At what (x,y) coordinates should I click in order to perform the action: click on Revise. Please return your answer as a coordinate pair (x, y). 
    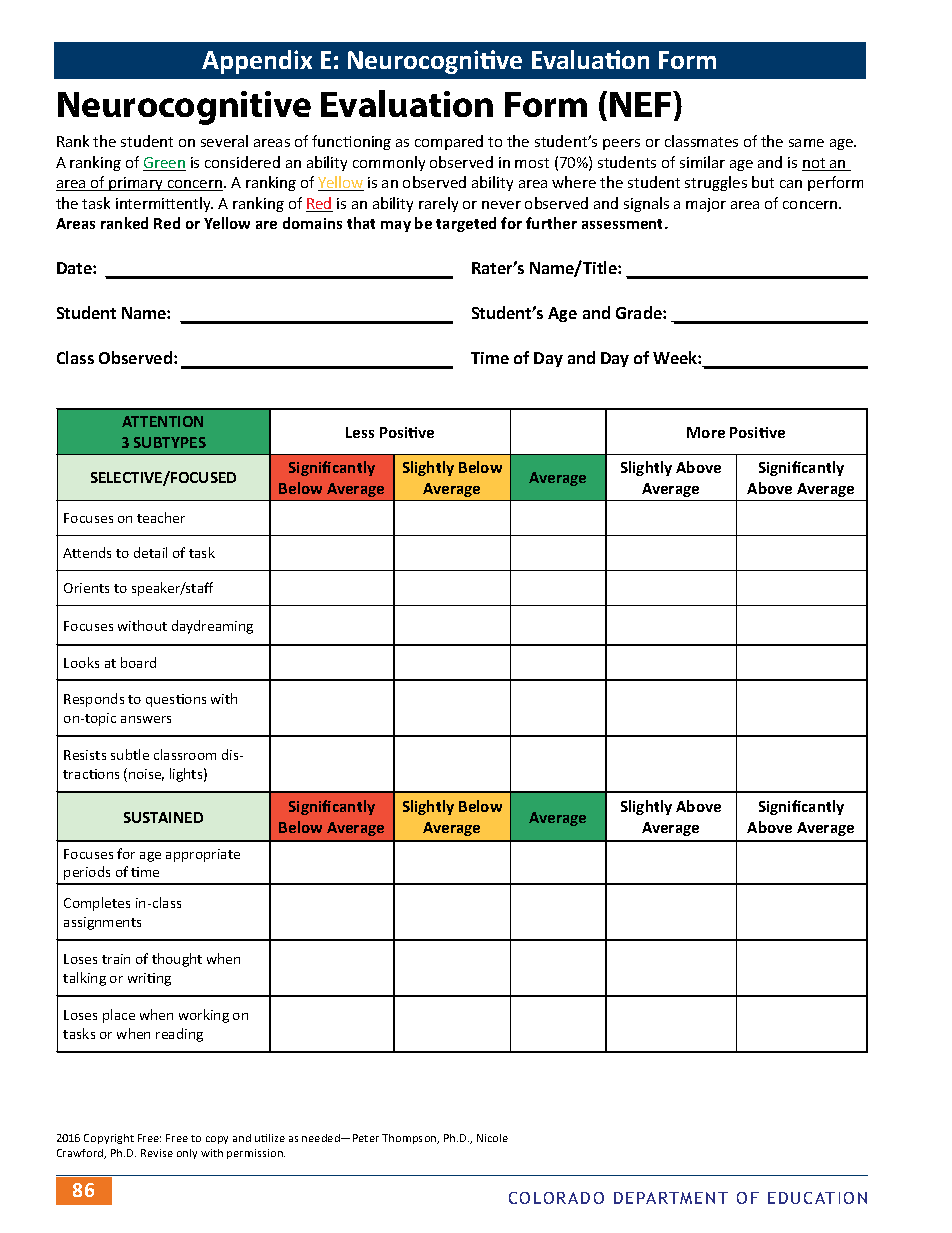
    Looking at the image, I should click on (157, 1153).
